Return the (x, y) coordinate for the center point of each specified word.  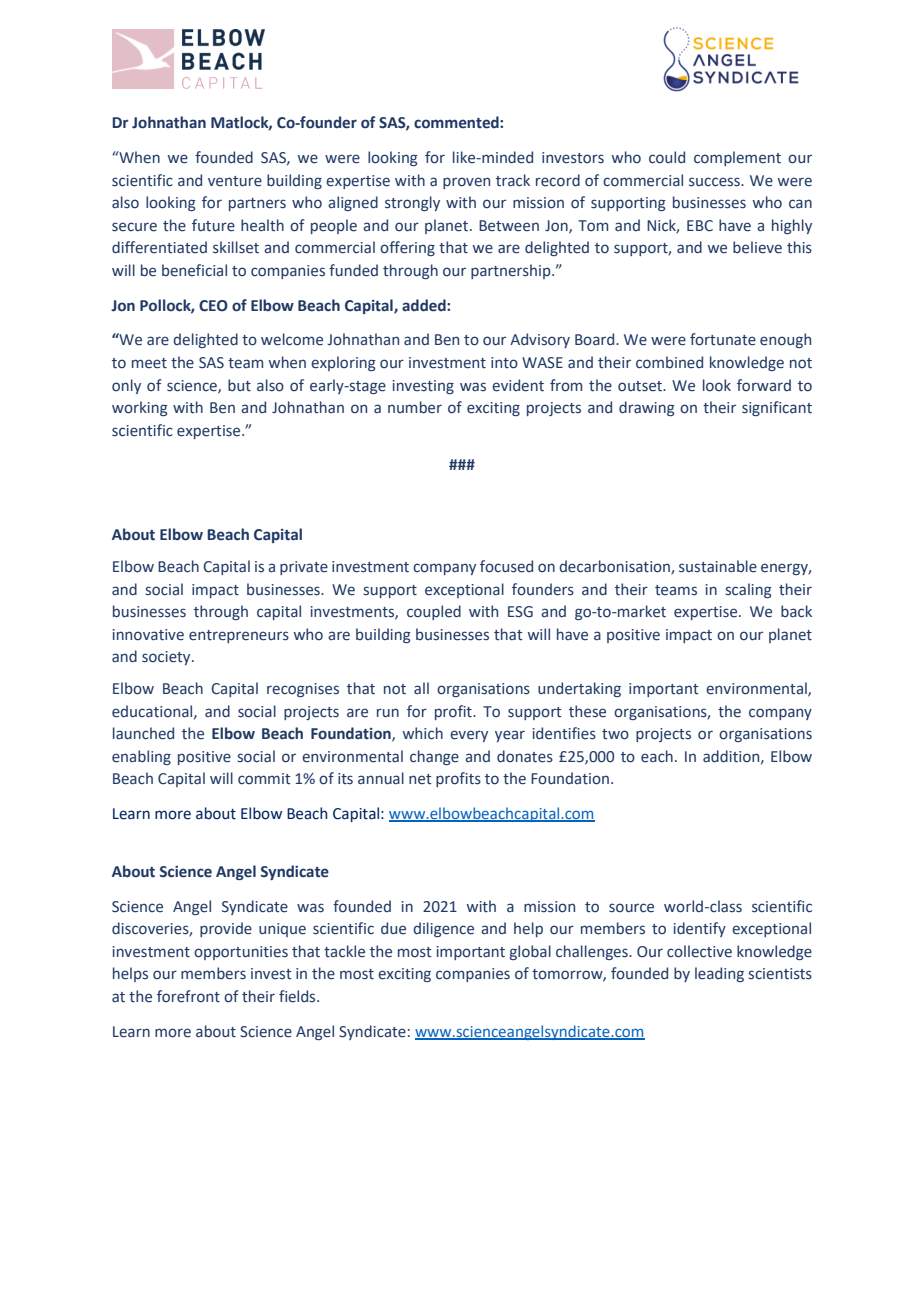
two (615, 734)
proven (466, 183)
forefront (188, 996)
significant (777, 408)
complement (737, 158)
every (469, 736)
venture (235, 181)
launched (143, 733)
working (140, 408)
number (415, 407)
